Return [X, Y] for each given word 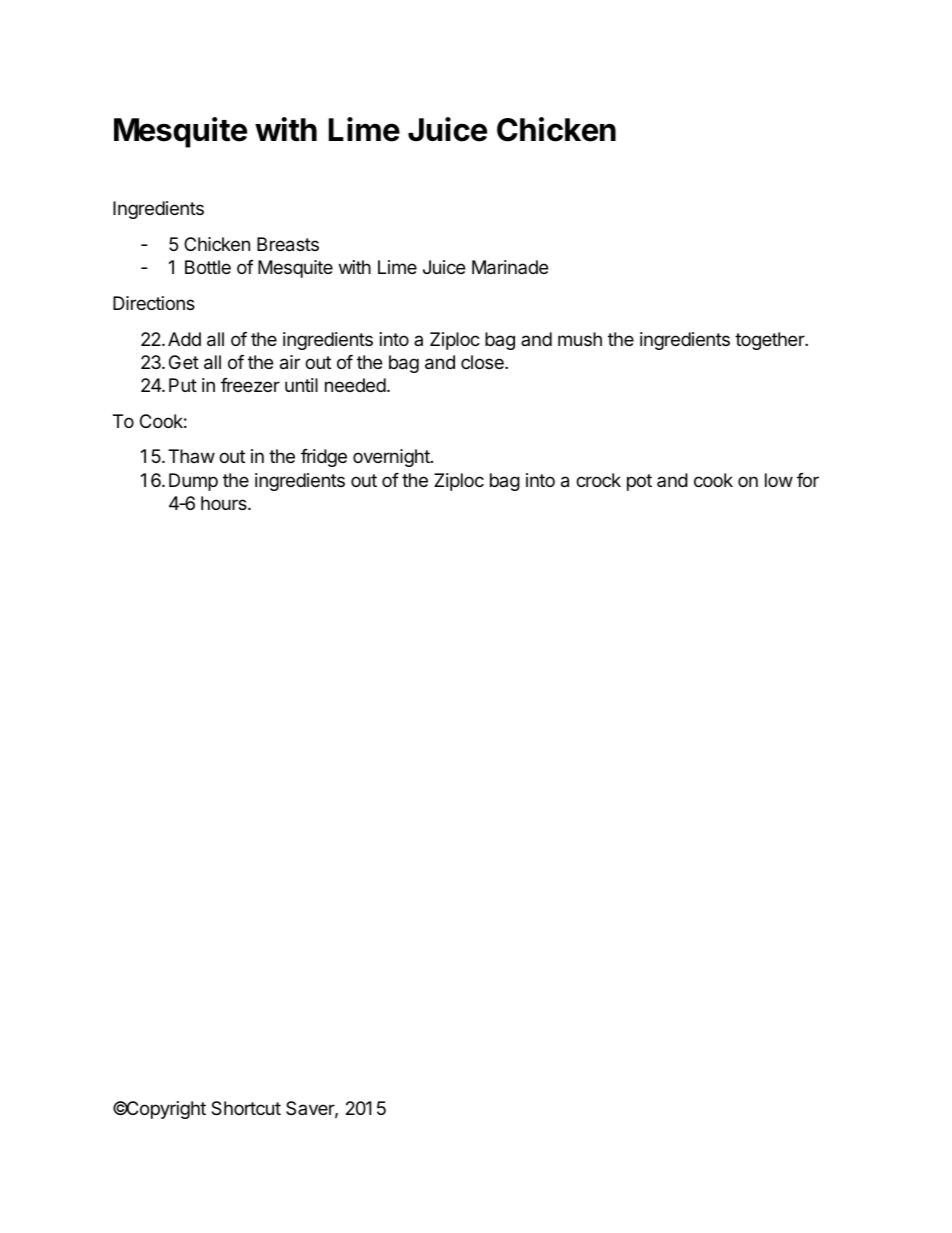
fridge [324, 458]
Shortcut [246, 1108]
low [779, 480]
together [770, 341]
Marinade [510, 267]
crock [598, 480]
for [808, 480]
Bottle [208, 267]
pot [639, 482]
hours [225, 503]
